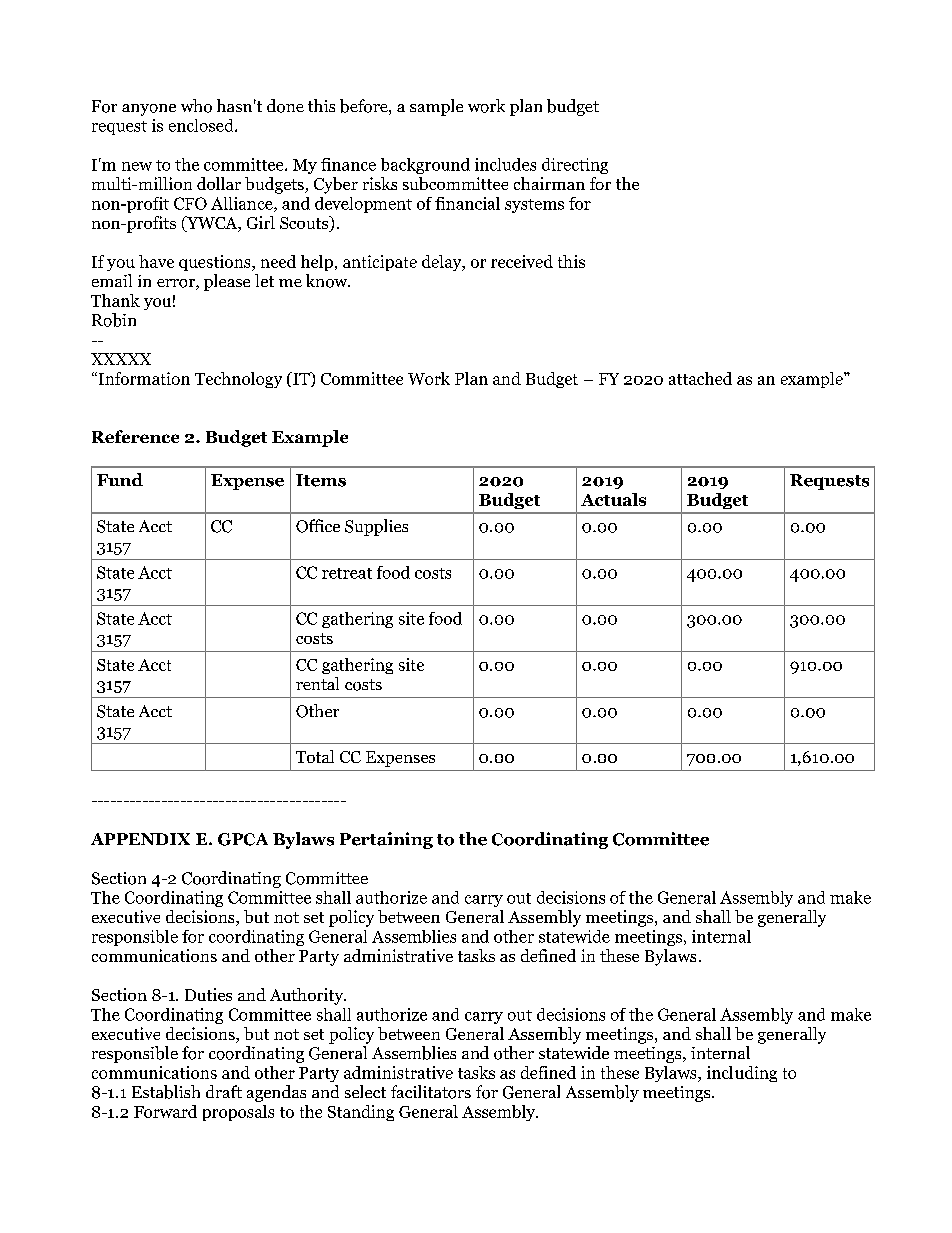  Describe the element at coordinates (202, 125) in the page. I see `enclosed` at that location.
